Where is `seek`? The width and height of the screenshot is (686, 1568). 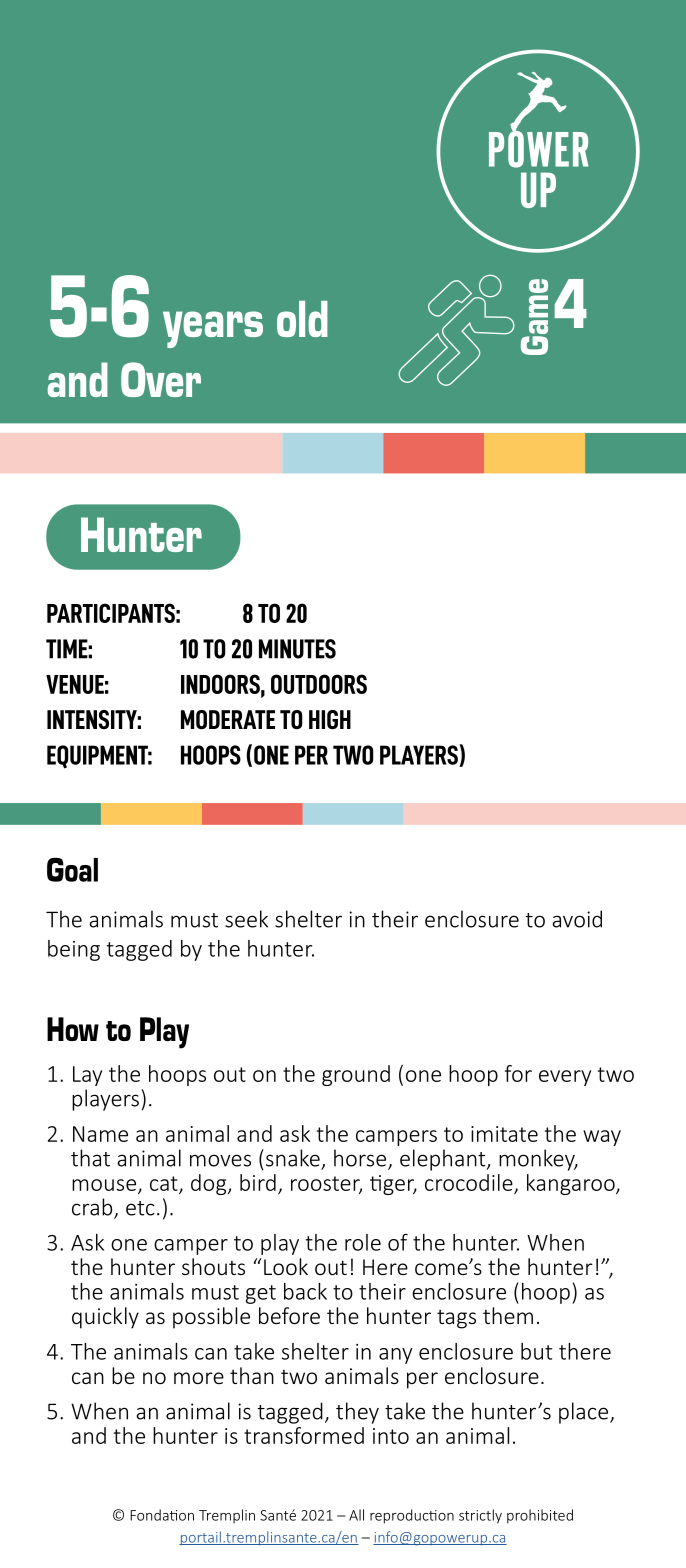 seek is located at coordinates (246, 919).
